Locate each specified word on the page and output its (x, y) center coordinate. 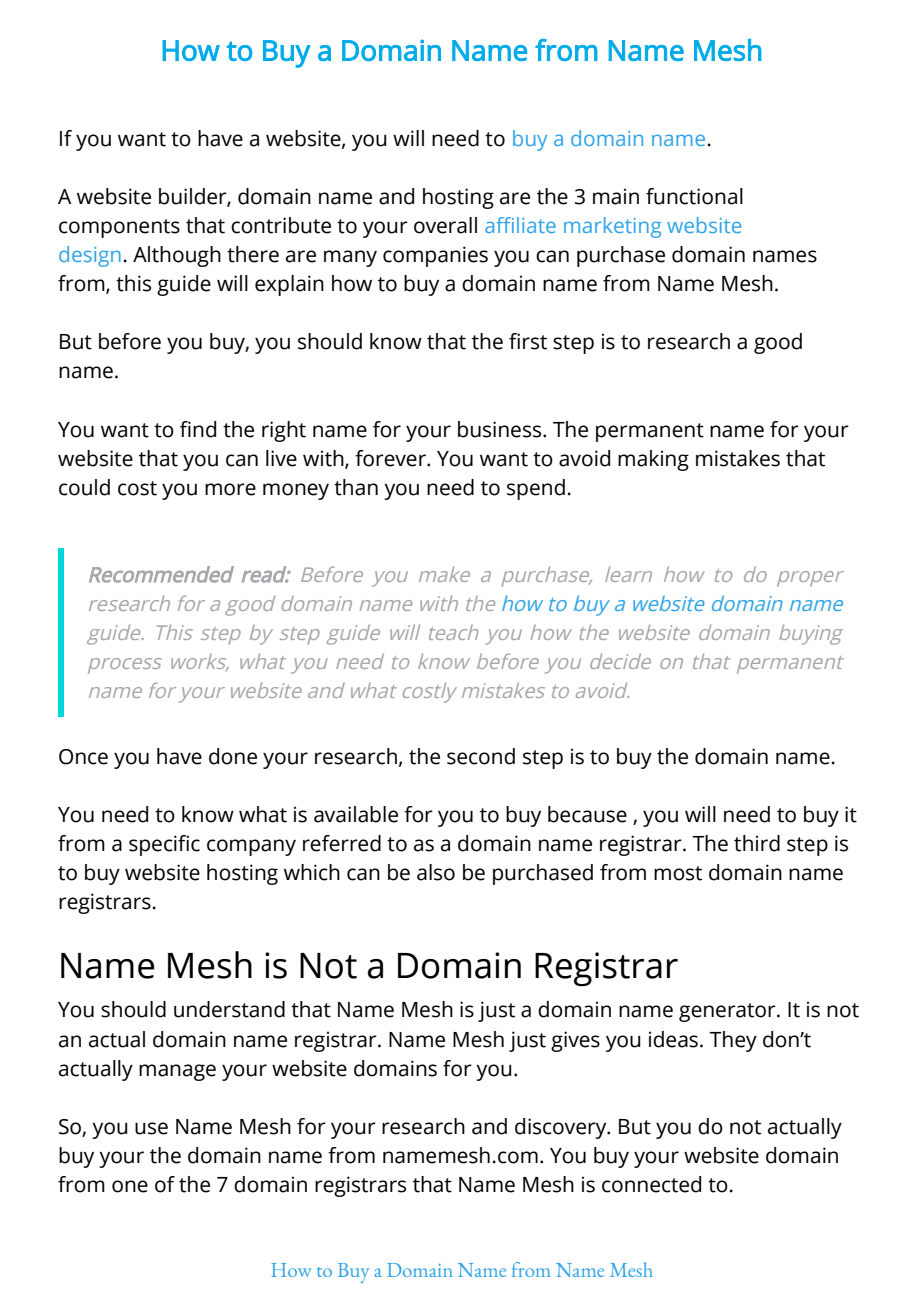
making (653, 460)
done (233, 756)
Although (177, 256)
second (481, 756)
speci (154, 845)
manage (177, 1072)
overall (445, 225)
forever (391, 458)
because (587, 814)
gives (575, 1041)
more (230, 489)
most (678, 873)
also (436, 872)
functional (694, 196)
